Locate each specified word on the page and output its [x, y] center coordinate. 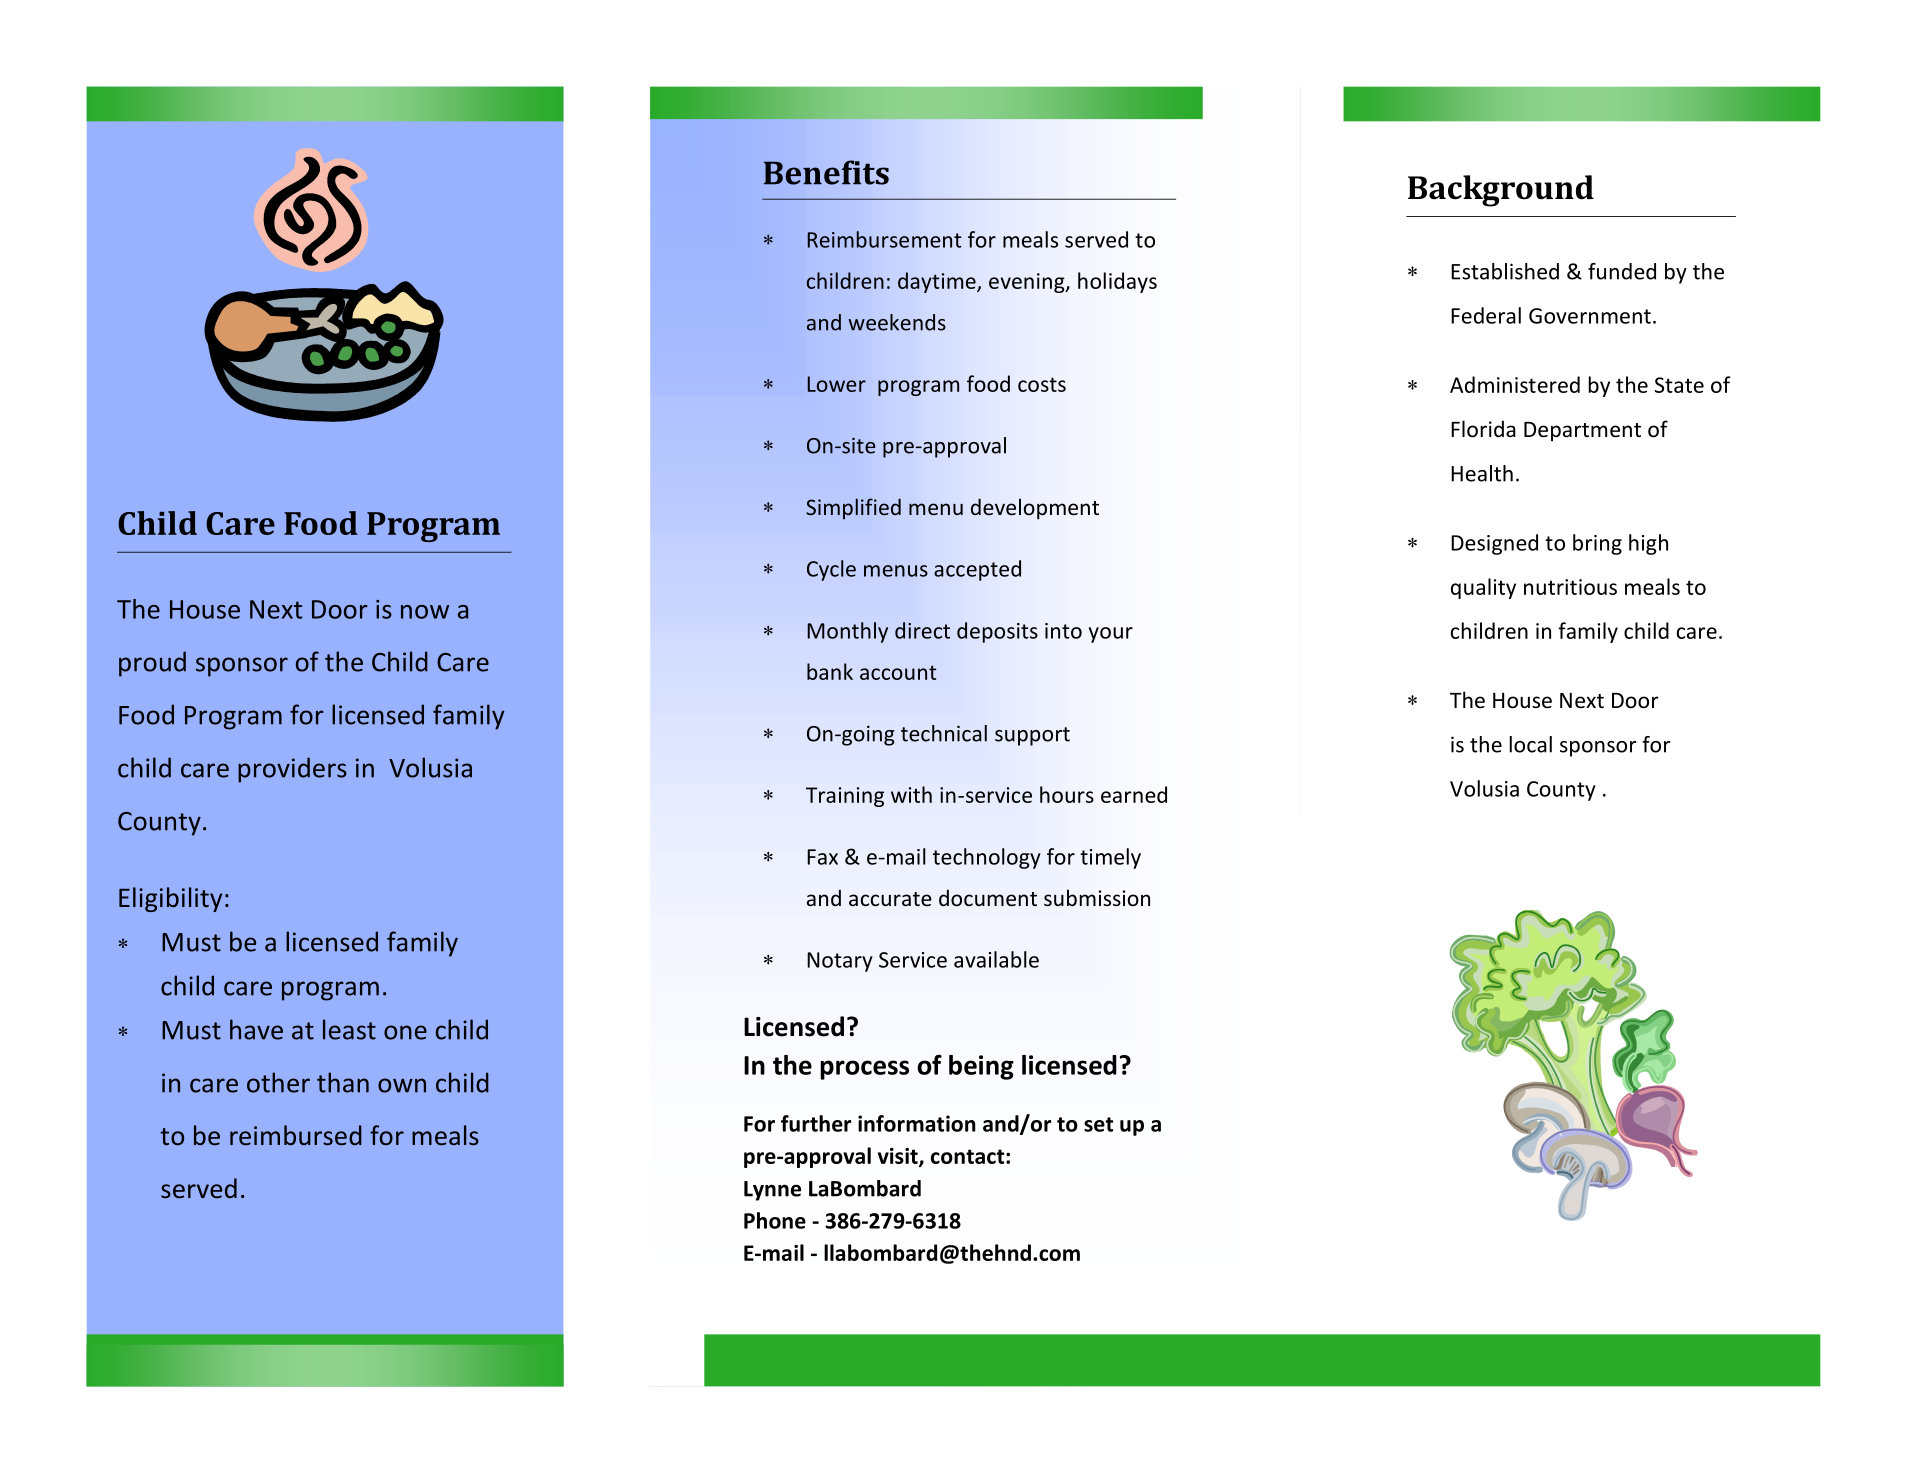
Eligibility [170, 899]
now [425, 612]
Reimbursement [884, 239]
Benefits [826, 172]
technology [987, 858]
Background [1501, 191]
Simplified [853, 508]
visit [899, 1157]
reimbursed [296, 1135]
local [1530, 744]
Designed [1494, 544]
